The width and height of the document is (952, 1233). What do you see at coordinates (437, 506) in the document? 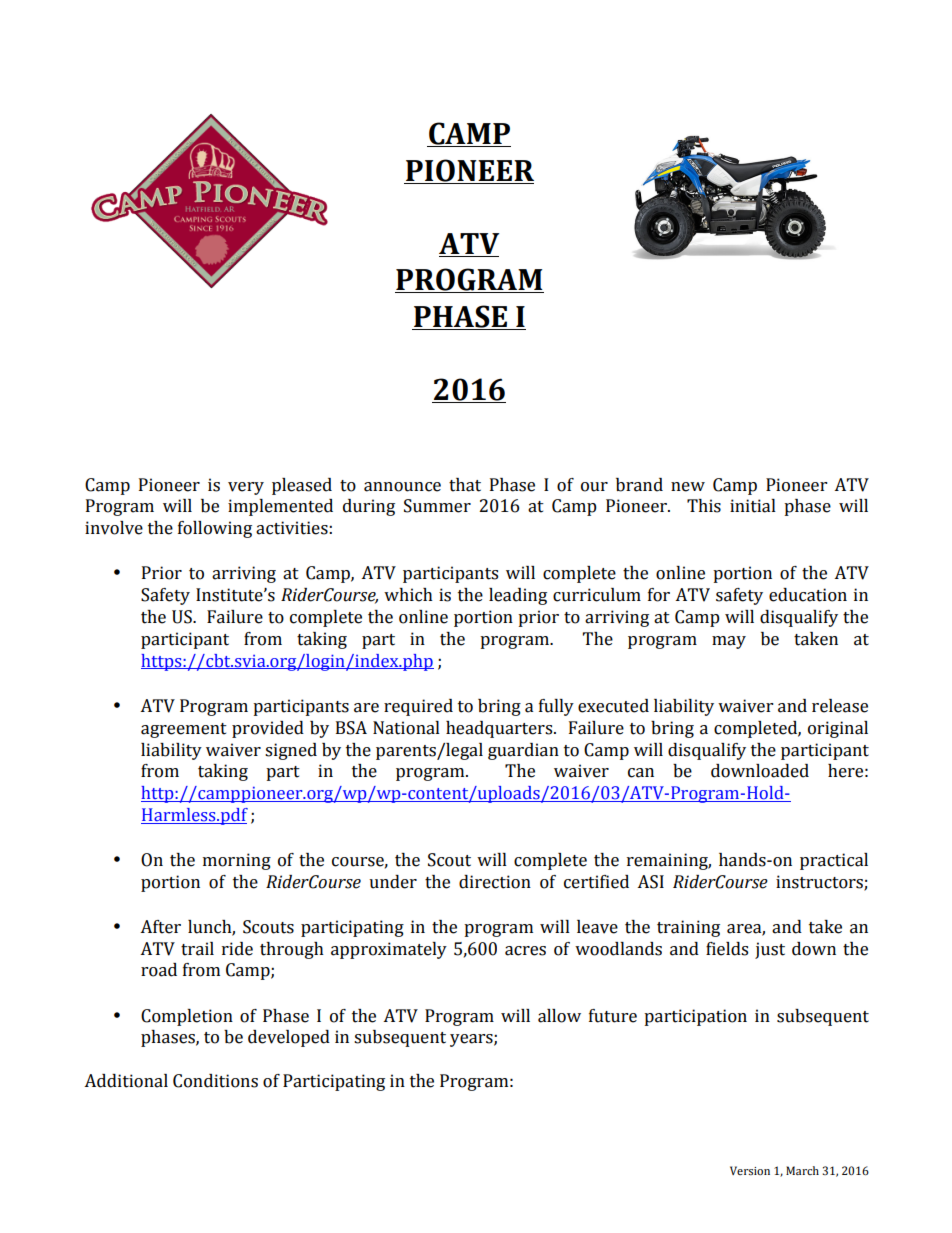
I see `Summer` at bounding box center [437, 506].
